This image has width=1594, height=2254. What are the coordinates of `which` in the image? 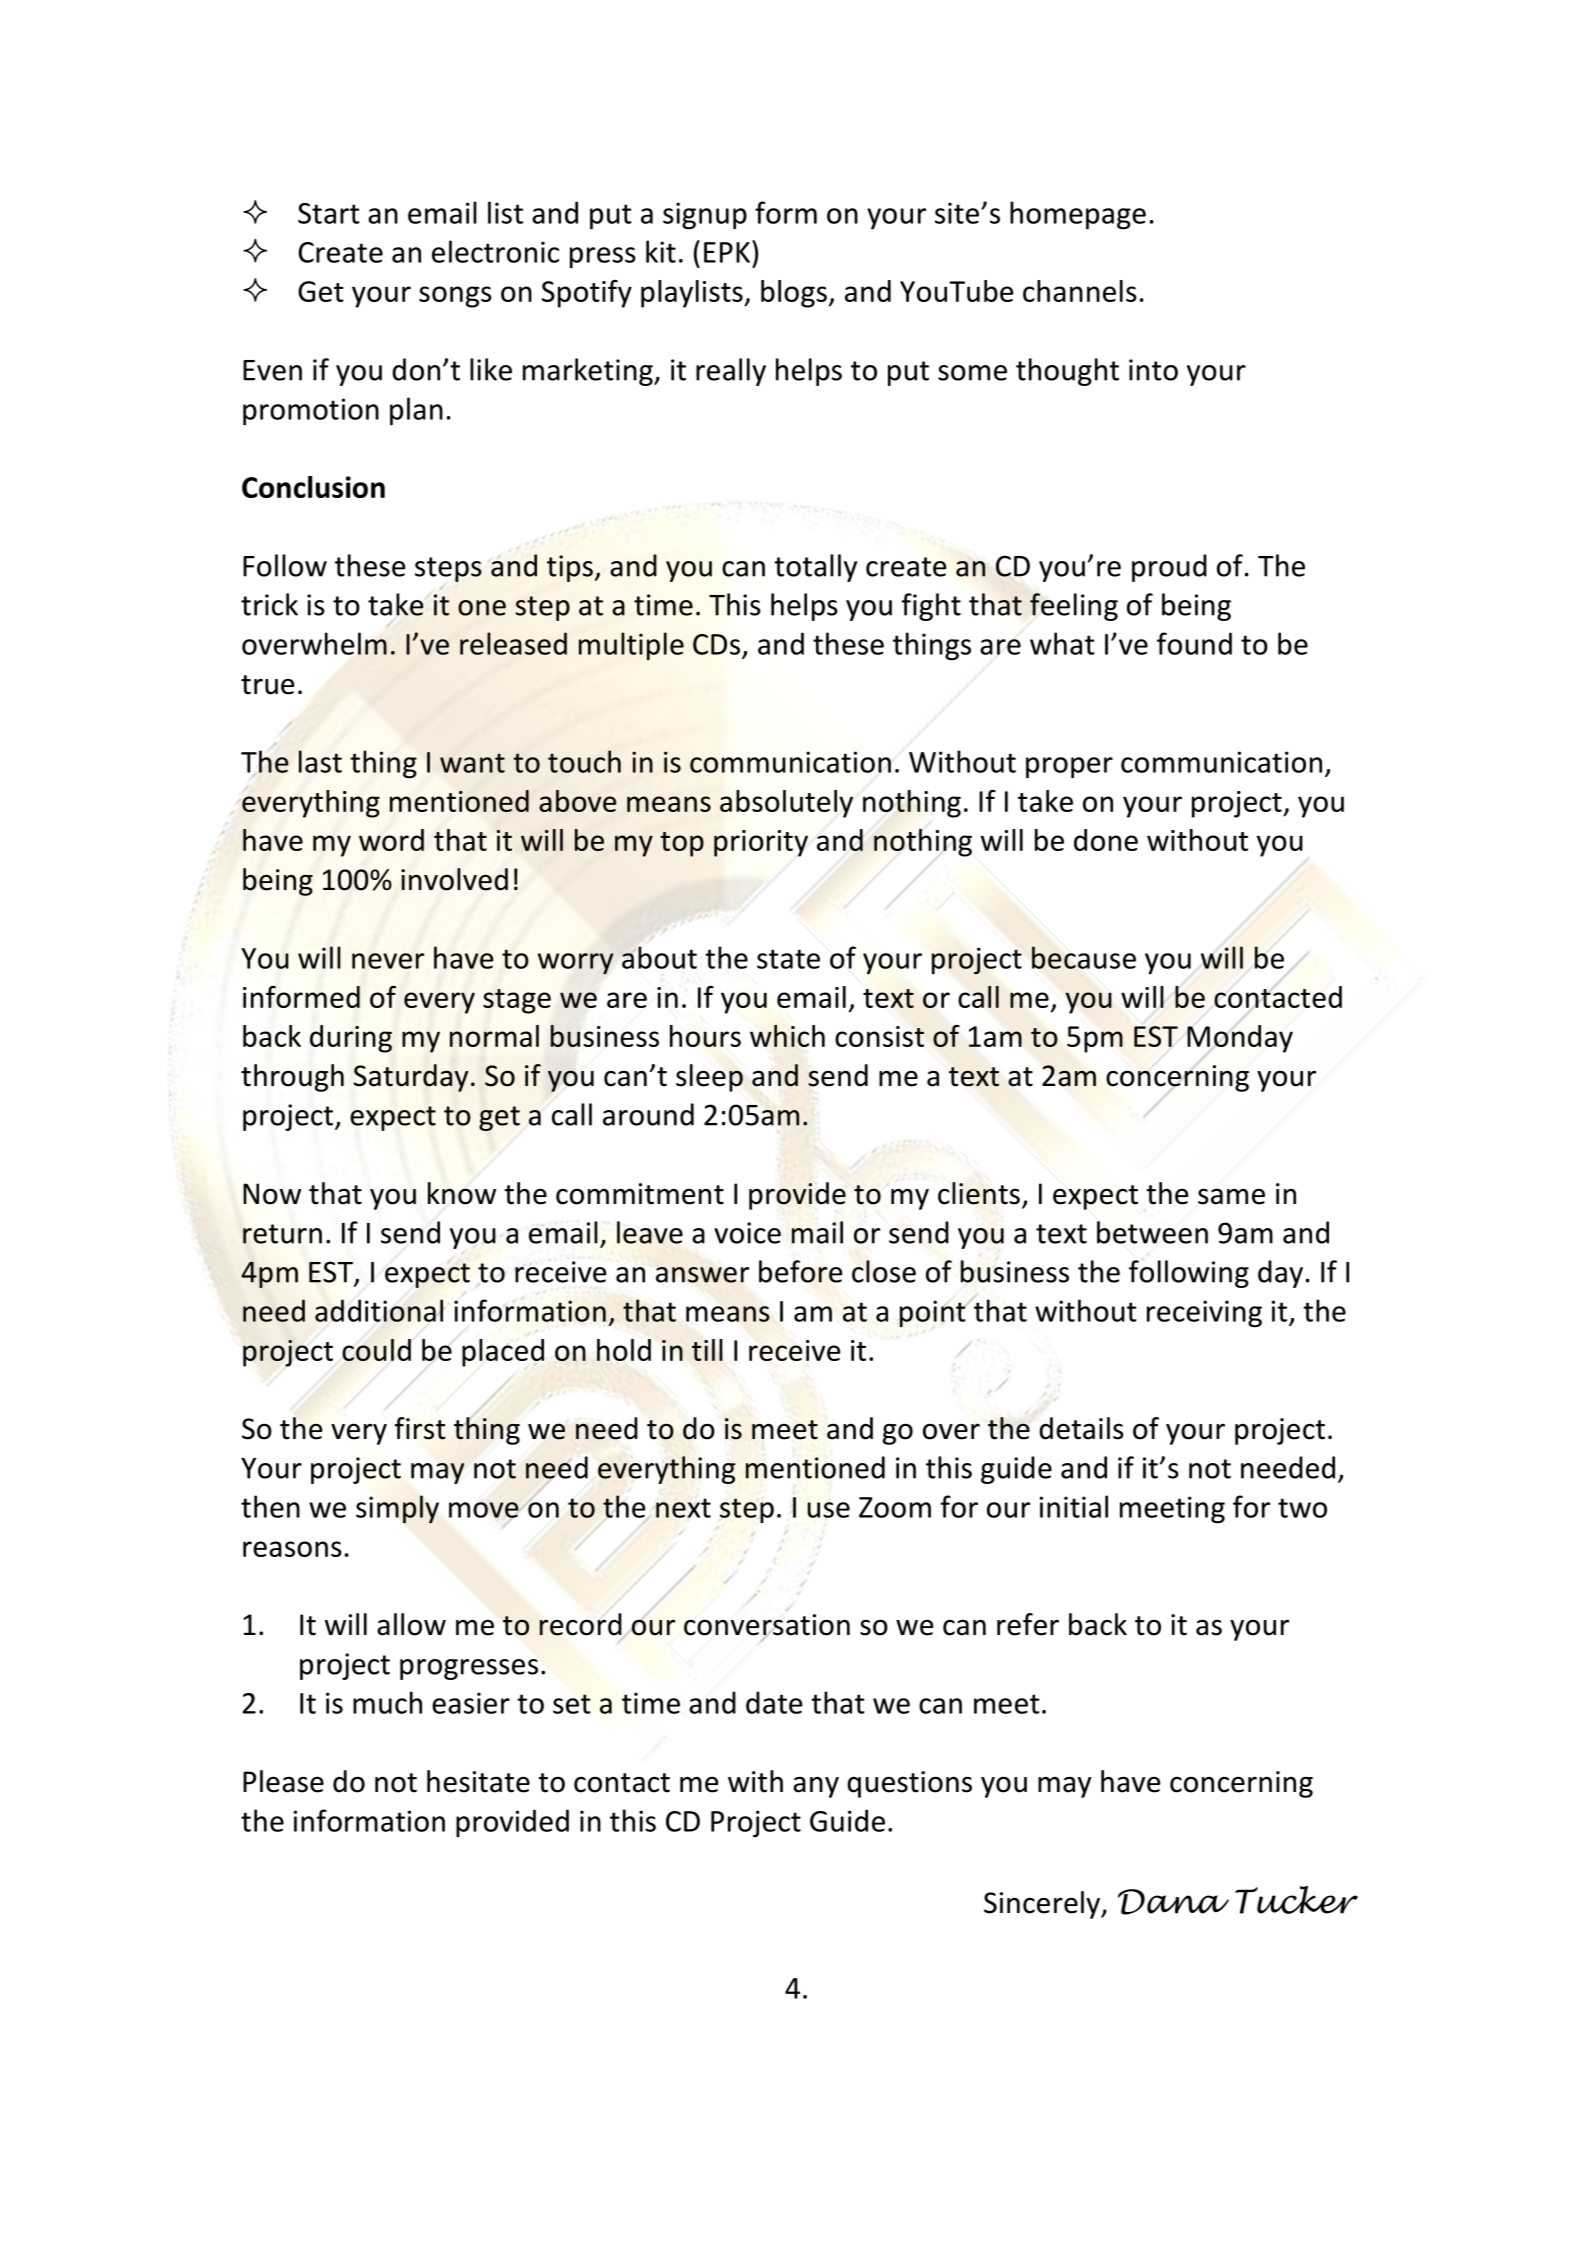 It's located at (787, 1036).
